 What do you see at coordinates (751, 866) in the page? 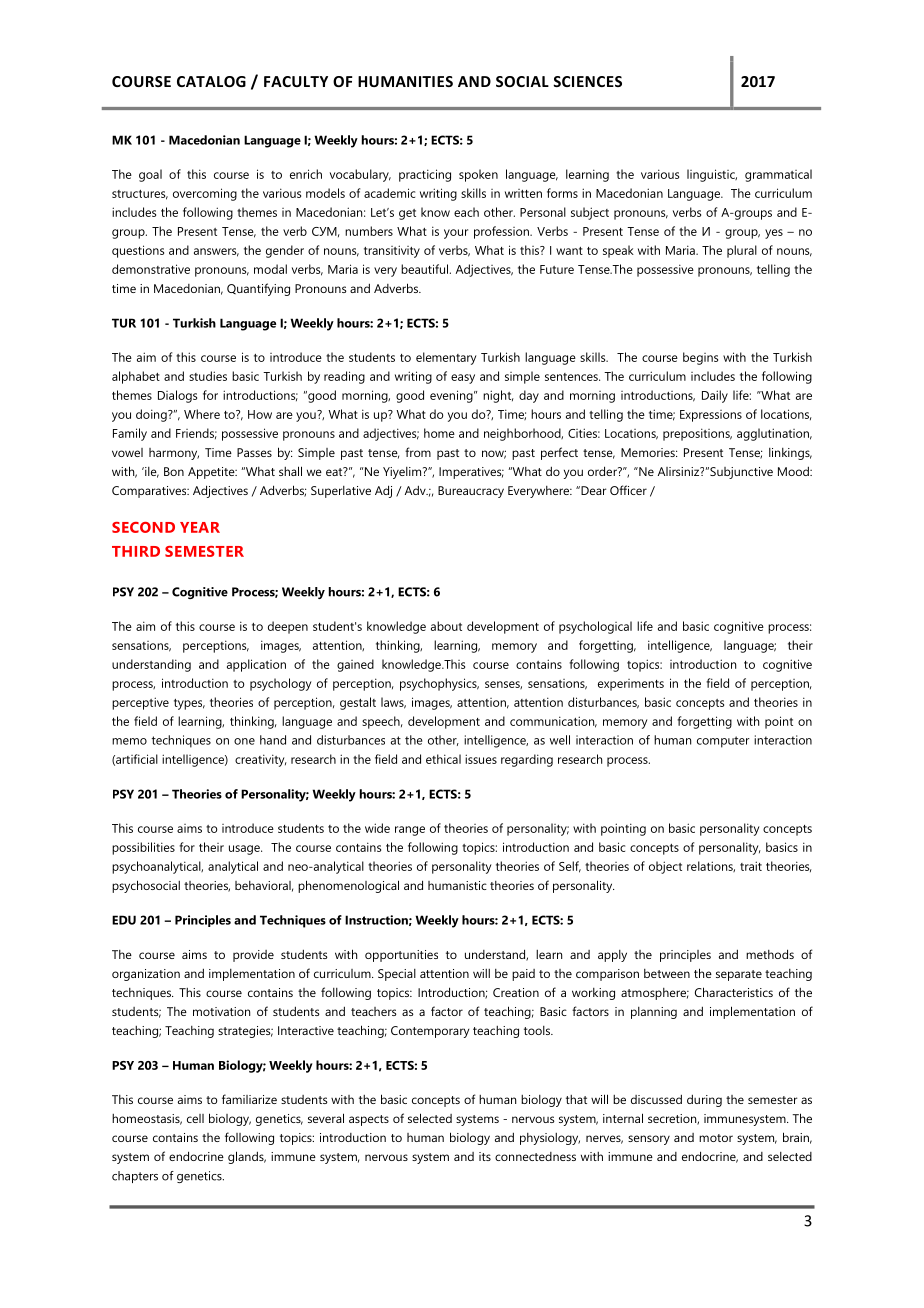
I see `trait` at bounding box center [751, 866].
